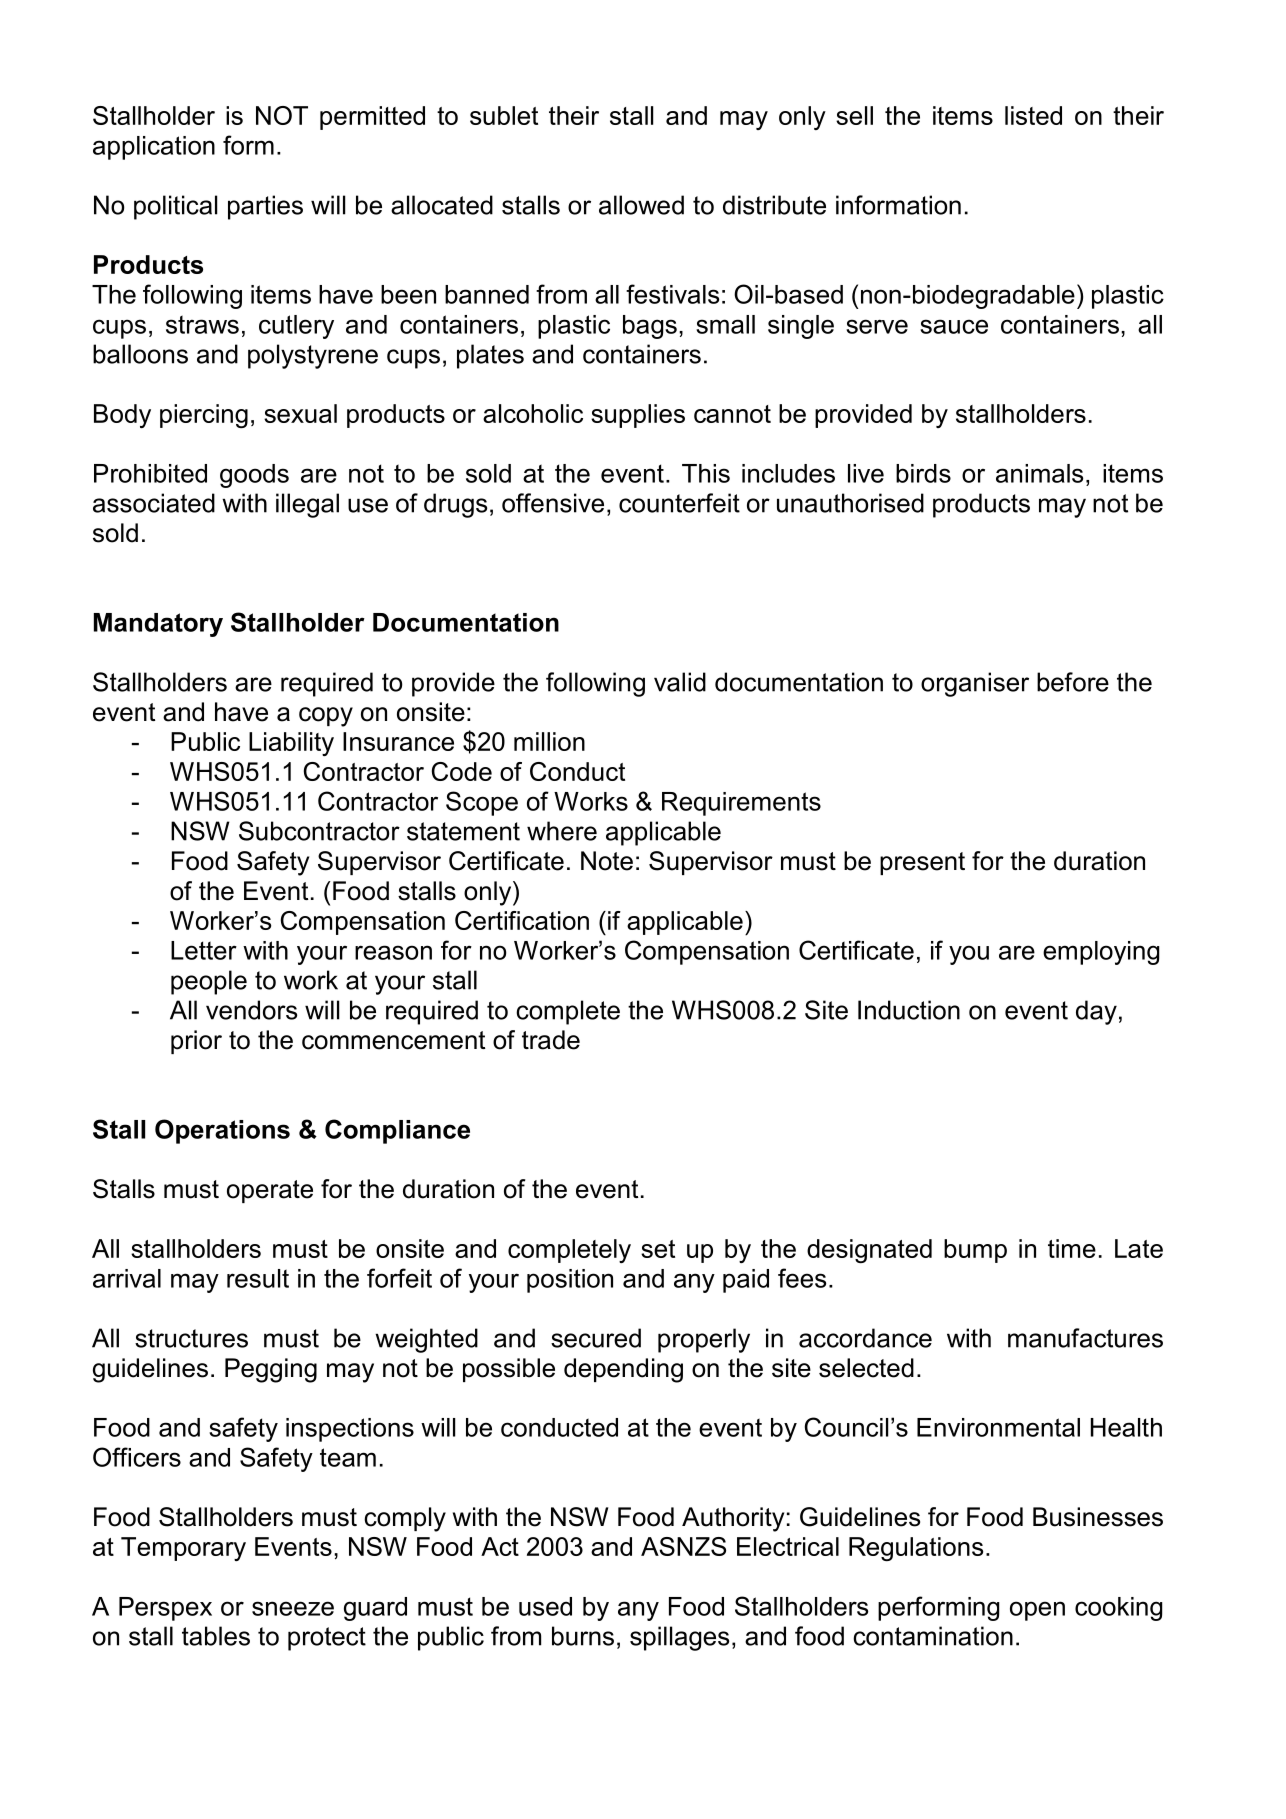 The image size is (1286, 1819). What do you see at coordinates (1096, 1012) in the document?
I see `day` at bounding box center [1096, 1012].
